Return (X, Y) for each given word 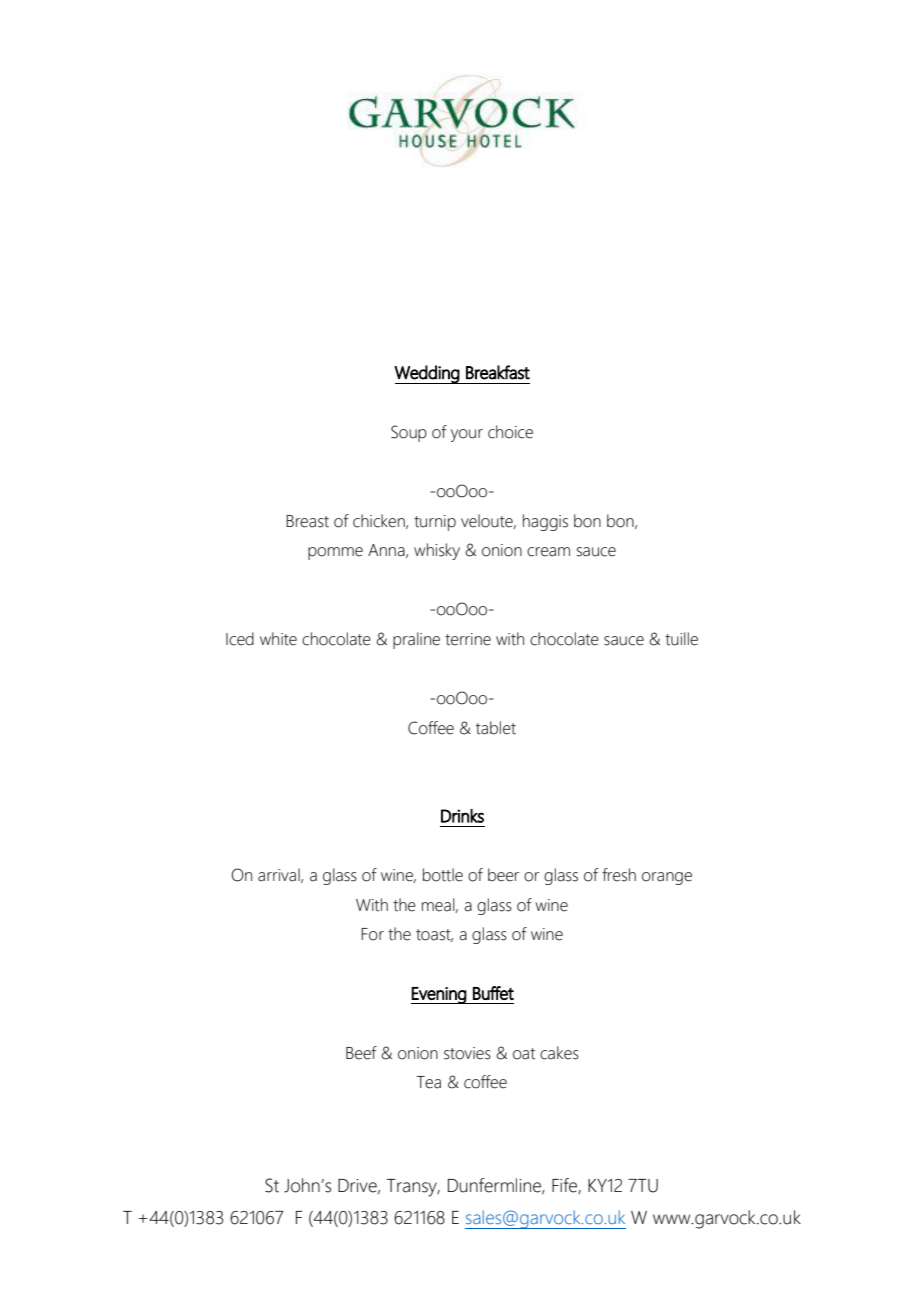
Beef (361, 1053)
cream (548, 552)
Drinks (462, 816)
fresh (619, 875)
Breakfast (498, 372)
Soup (409, 433)
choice (510, 432)
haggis (545, 522)
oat (524, 1054)
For (372, 934)
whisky (437, 551)
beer (503, 875)
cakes (559, 1053)
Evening (439, 995)
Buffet (493, 993)
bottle (443, 875)
